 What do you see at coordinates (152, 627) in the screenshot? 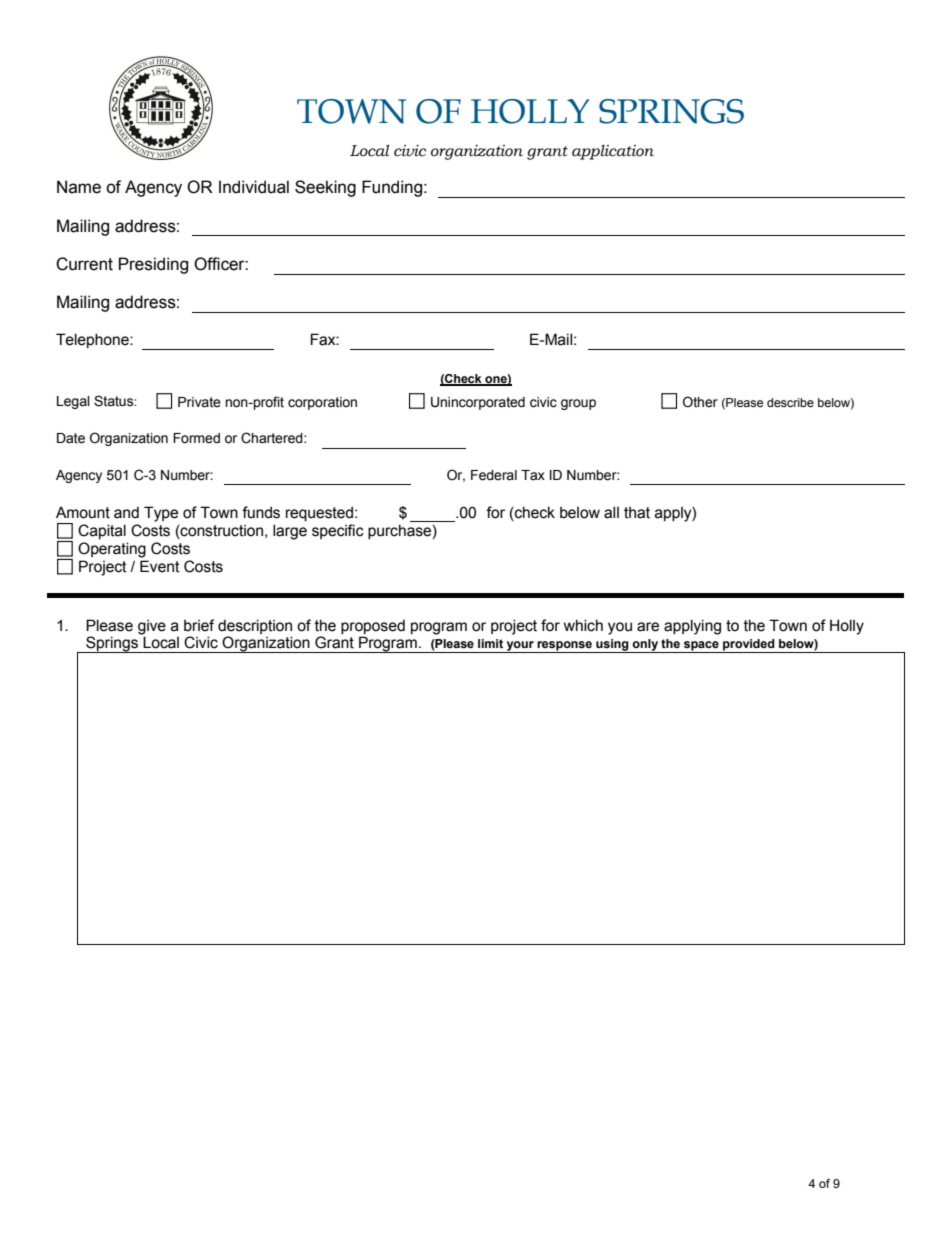
I see `give` at bounding box center [152, 627].
